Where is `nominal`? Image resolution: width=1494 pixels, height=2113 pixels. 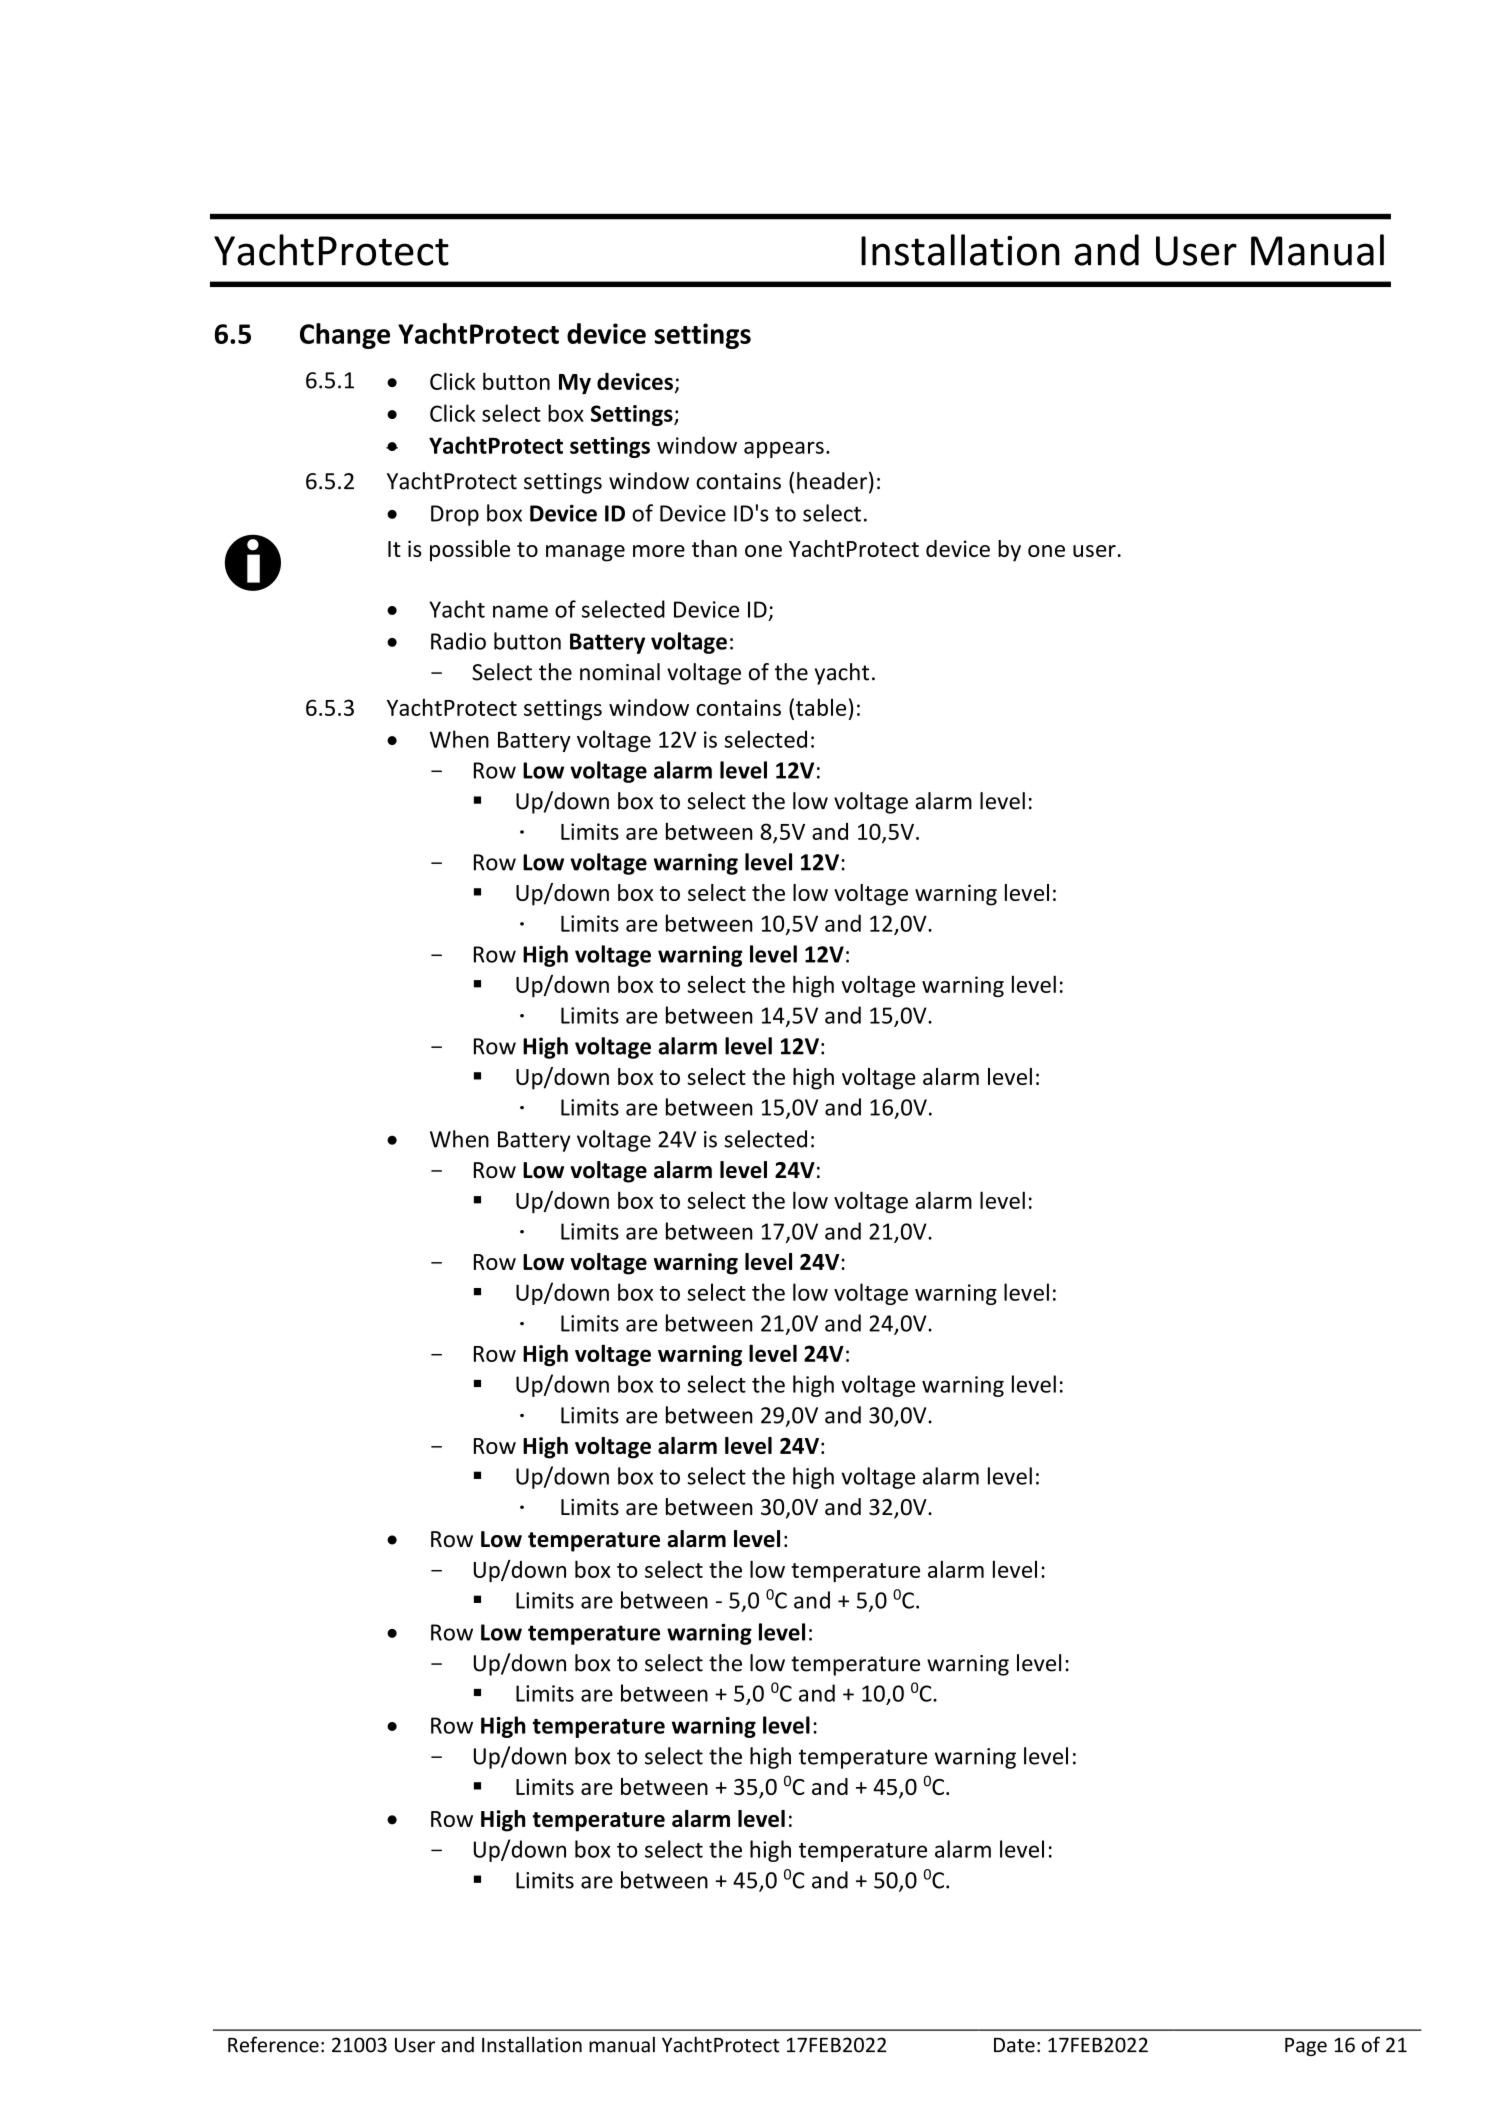
nominal is located at coordinates (620, 672).
